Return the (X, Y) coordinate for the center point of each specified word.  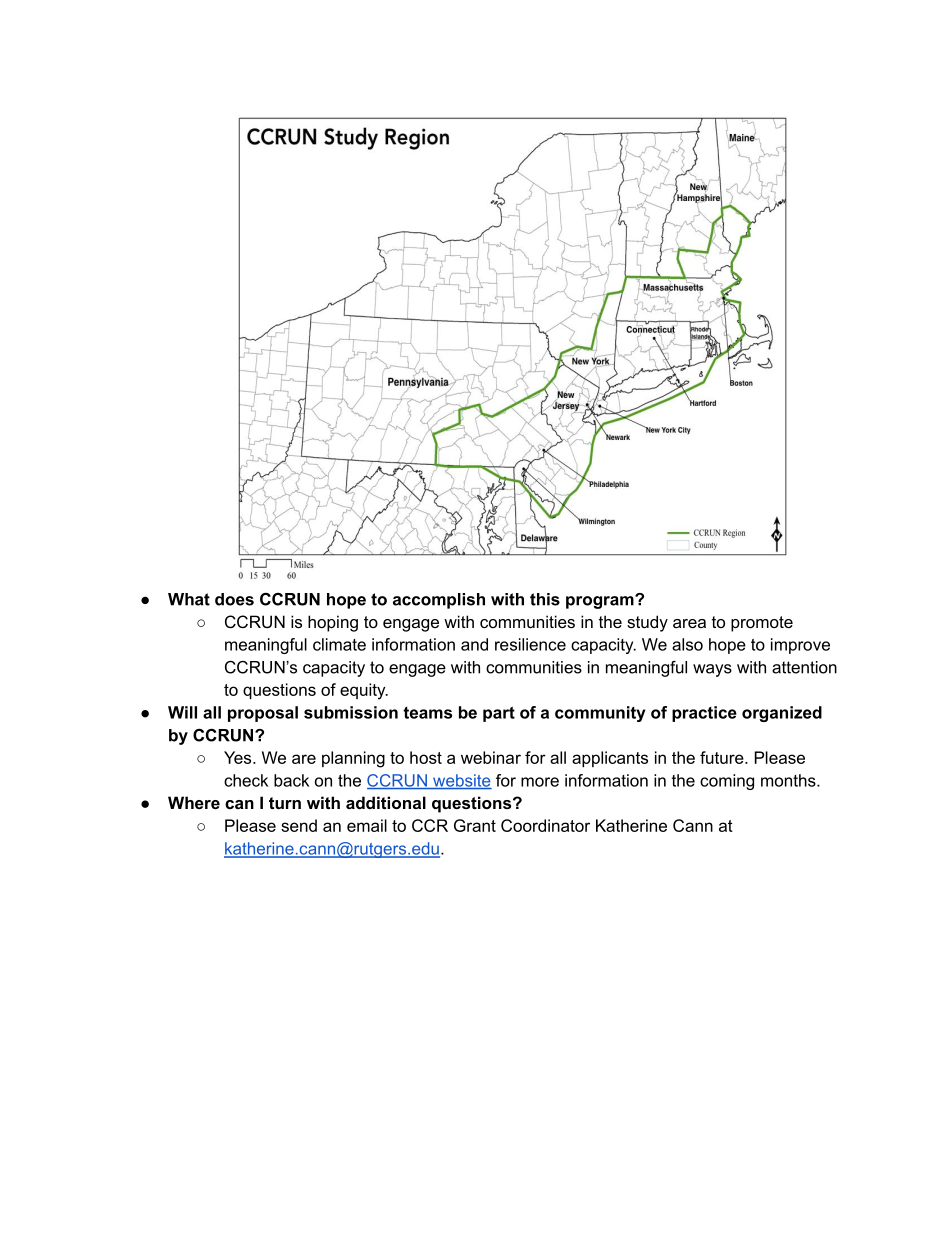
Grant (475, 825)
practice (704, 714)
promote (762, 624)
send (299, 825)
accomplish (439, 601)
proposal (263, 714)
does (234, 599)
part (499, 714)
